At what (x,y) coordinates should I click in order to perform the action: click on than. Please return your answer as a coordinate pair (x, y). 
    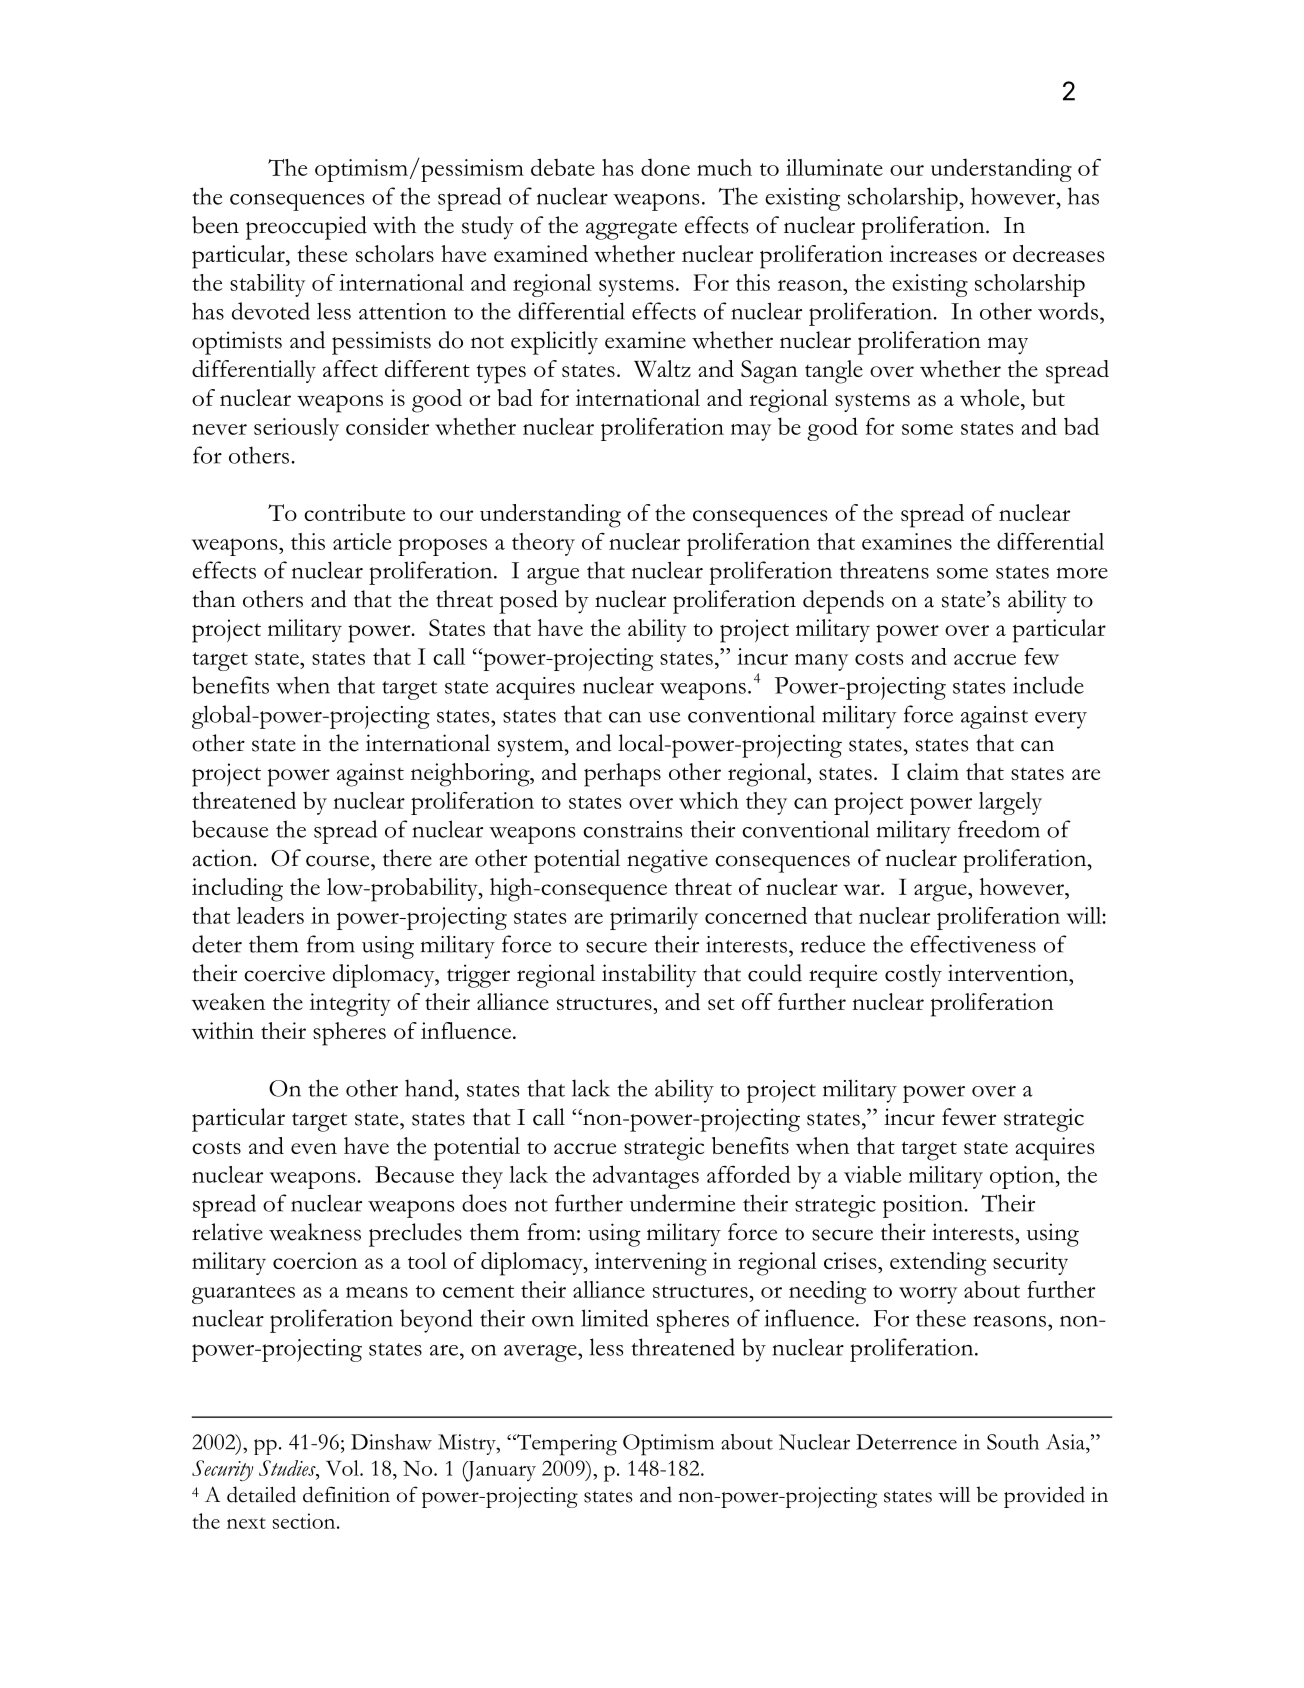
    Looking at the image, I should click on (214, 599).
